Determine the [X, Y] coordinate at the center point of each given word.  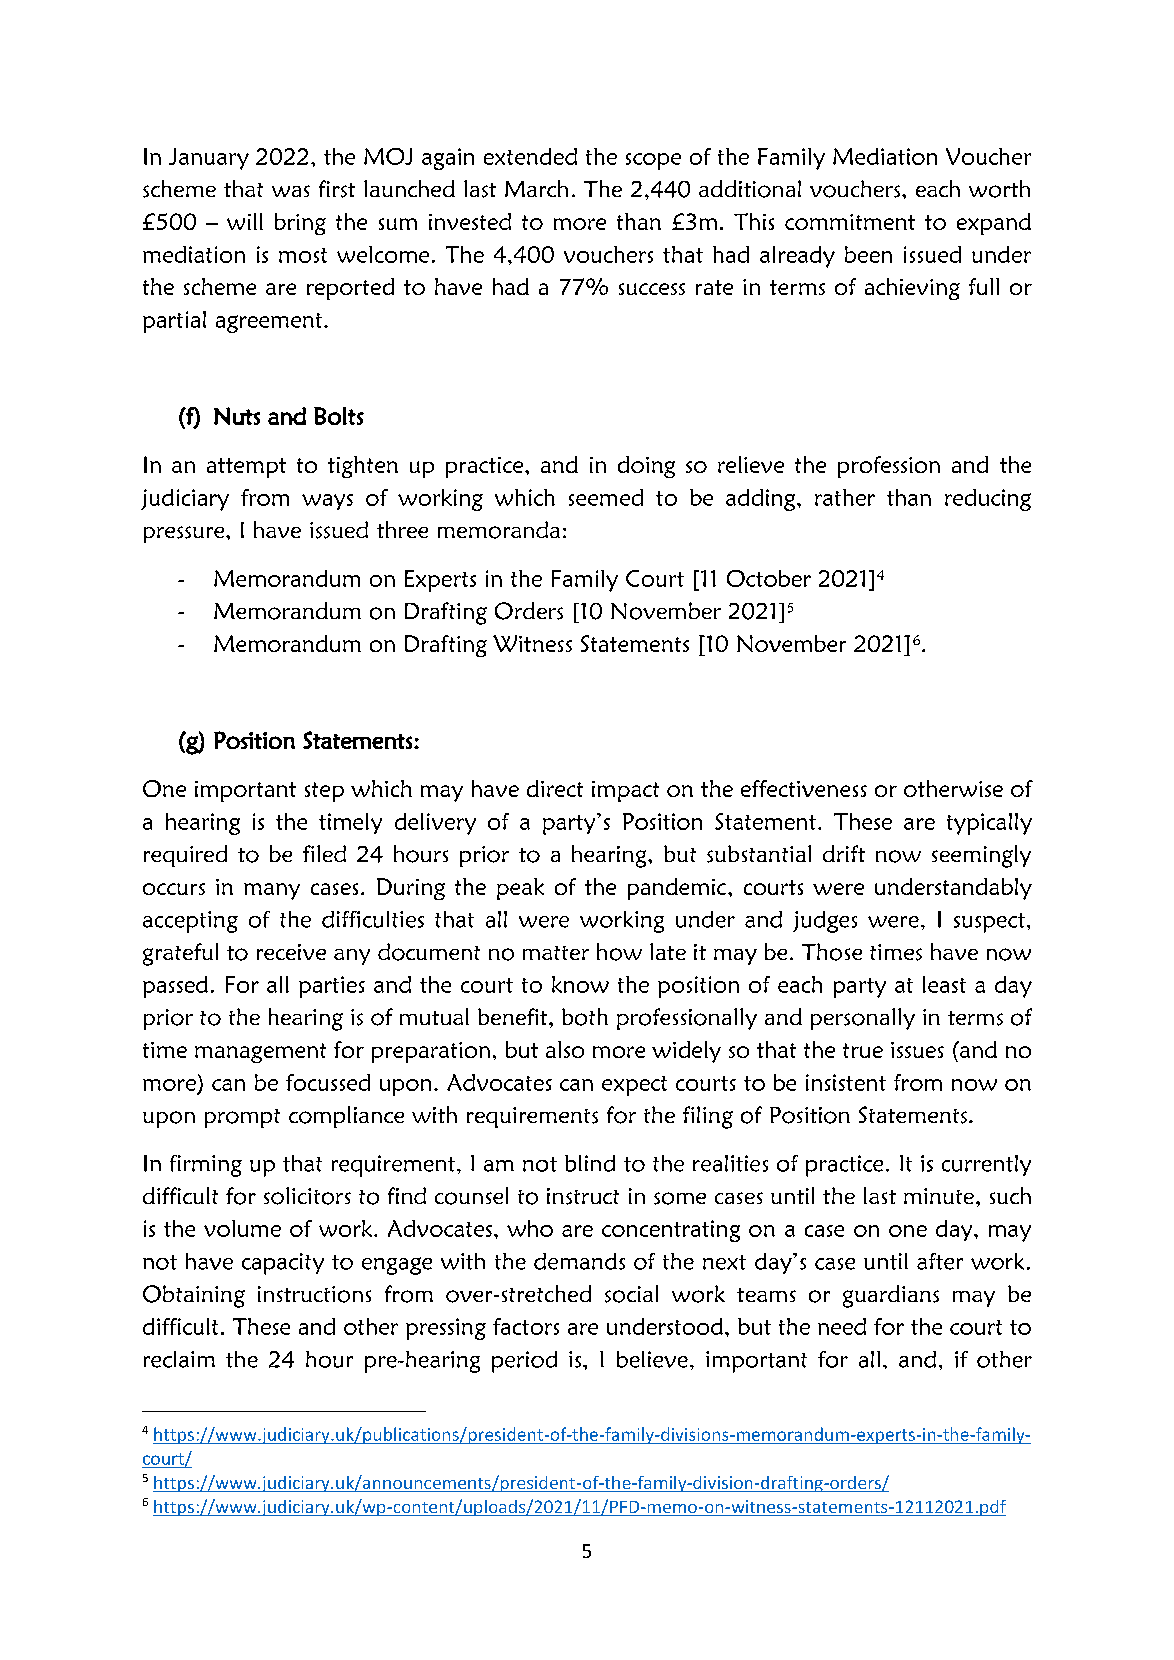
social [631, 1294]
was [291, 191]
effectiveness [804, 788]
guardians [891, 1296]
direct [555, 788]
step [324, 792]
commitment [850, 222]
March [536, 188]
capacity [283, 1264]
